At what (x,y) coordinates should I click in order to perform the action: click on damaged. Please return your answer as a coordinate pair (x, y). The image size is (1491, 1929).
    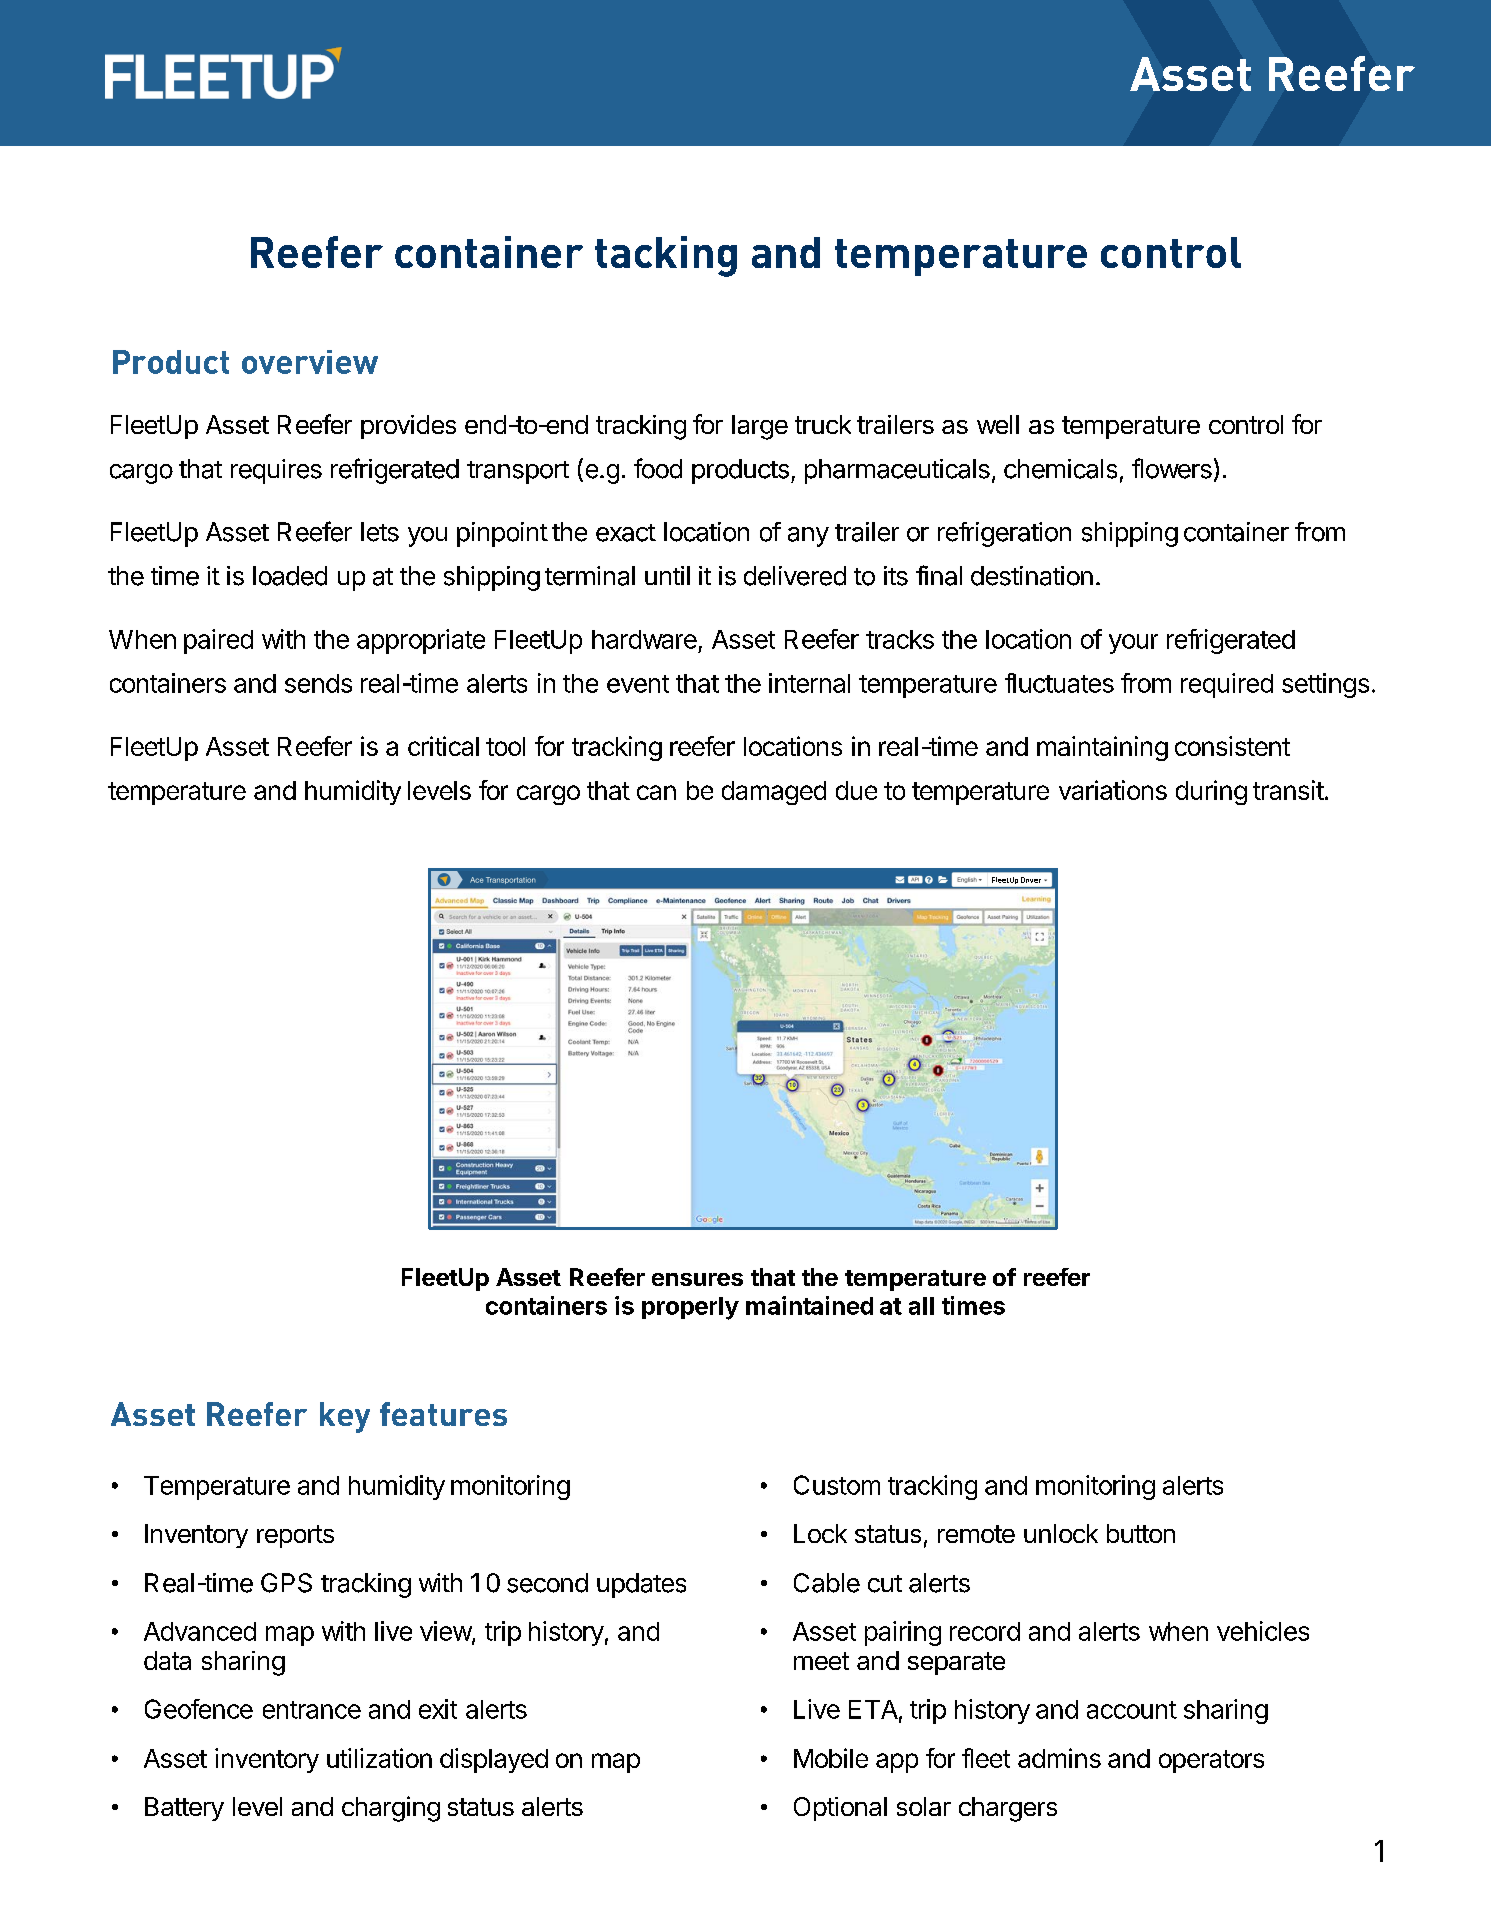
    Looking at the image, I should click on (774, 793).
